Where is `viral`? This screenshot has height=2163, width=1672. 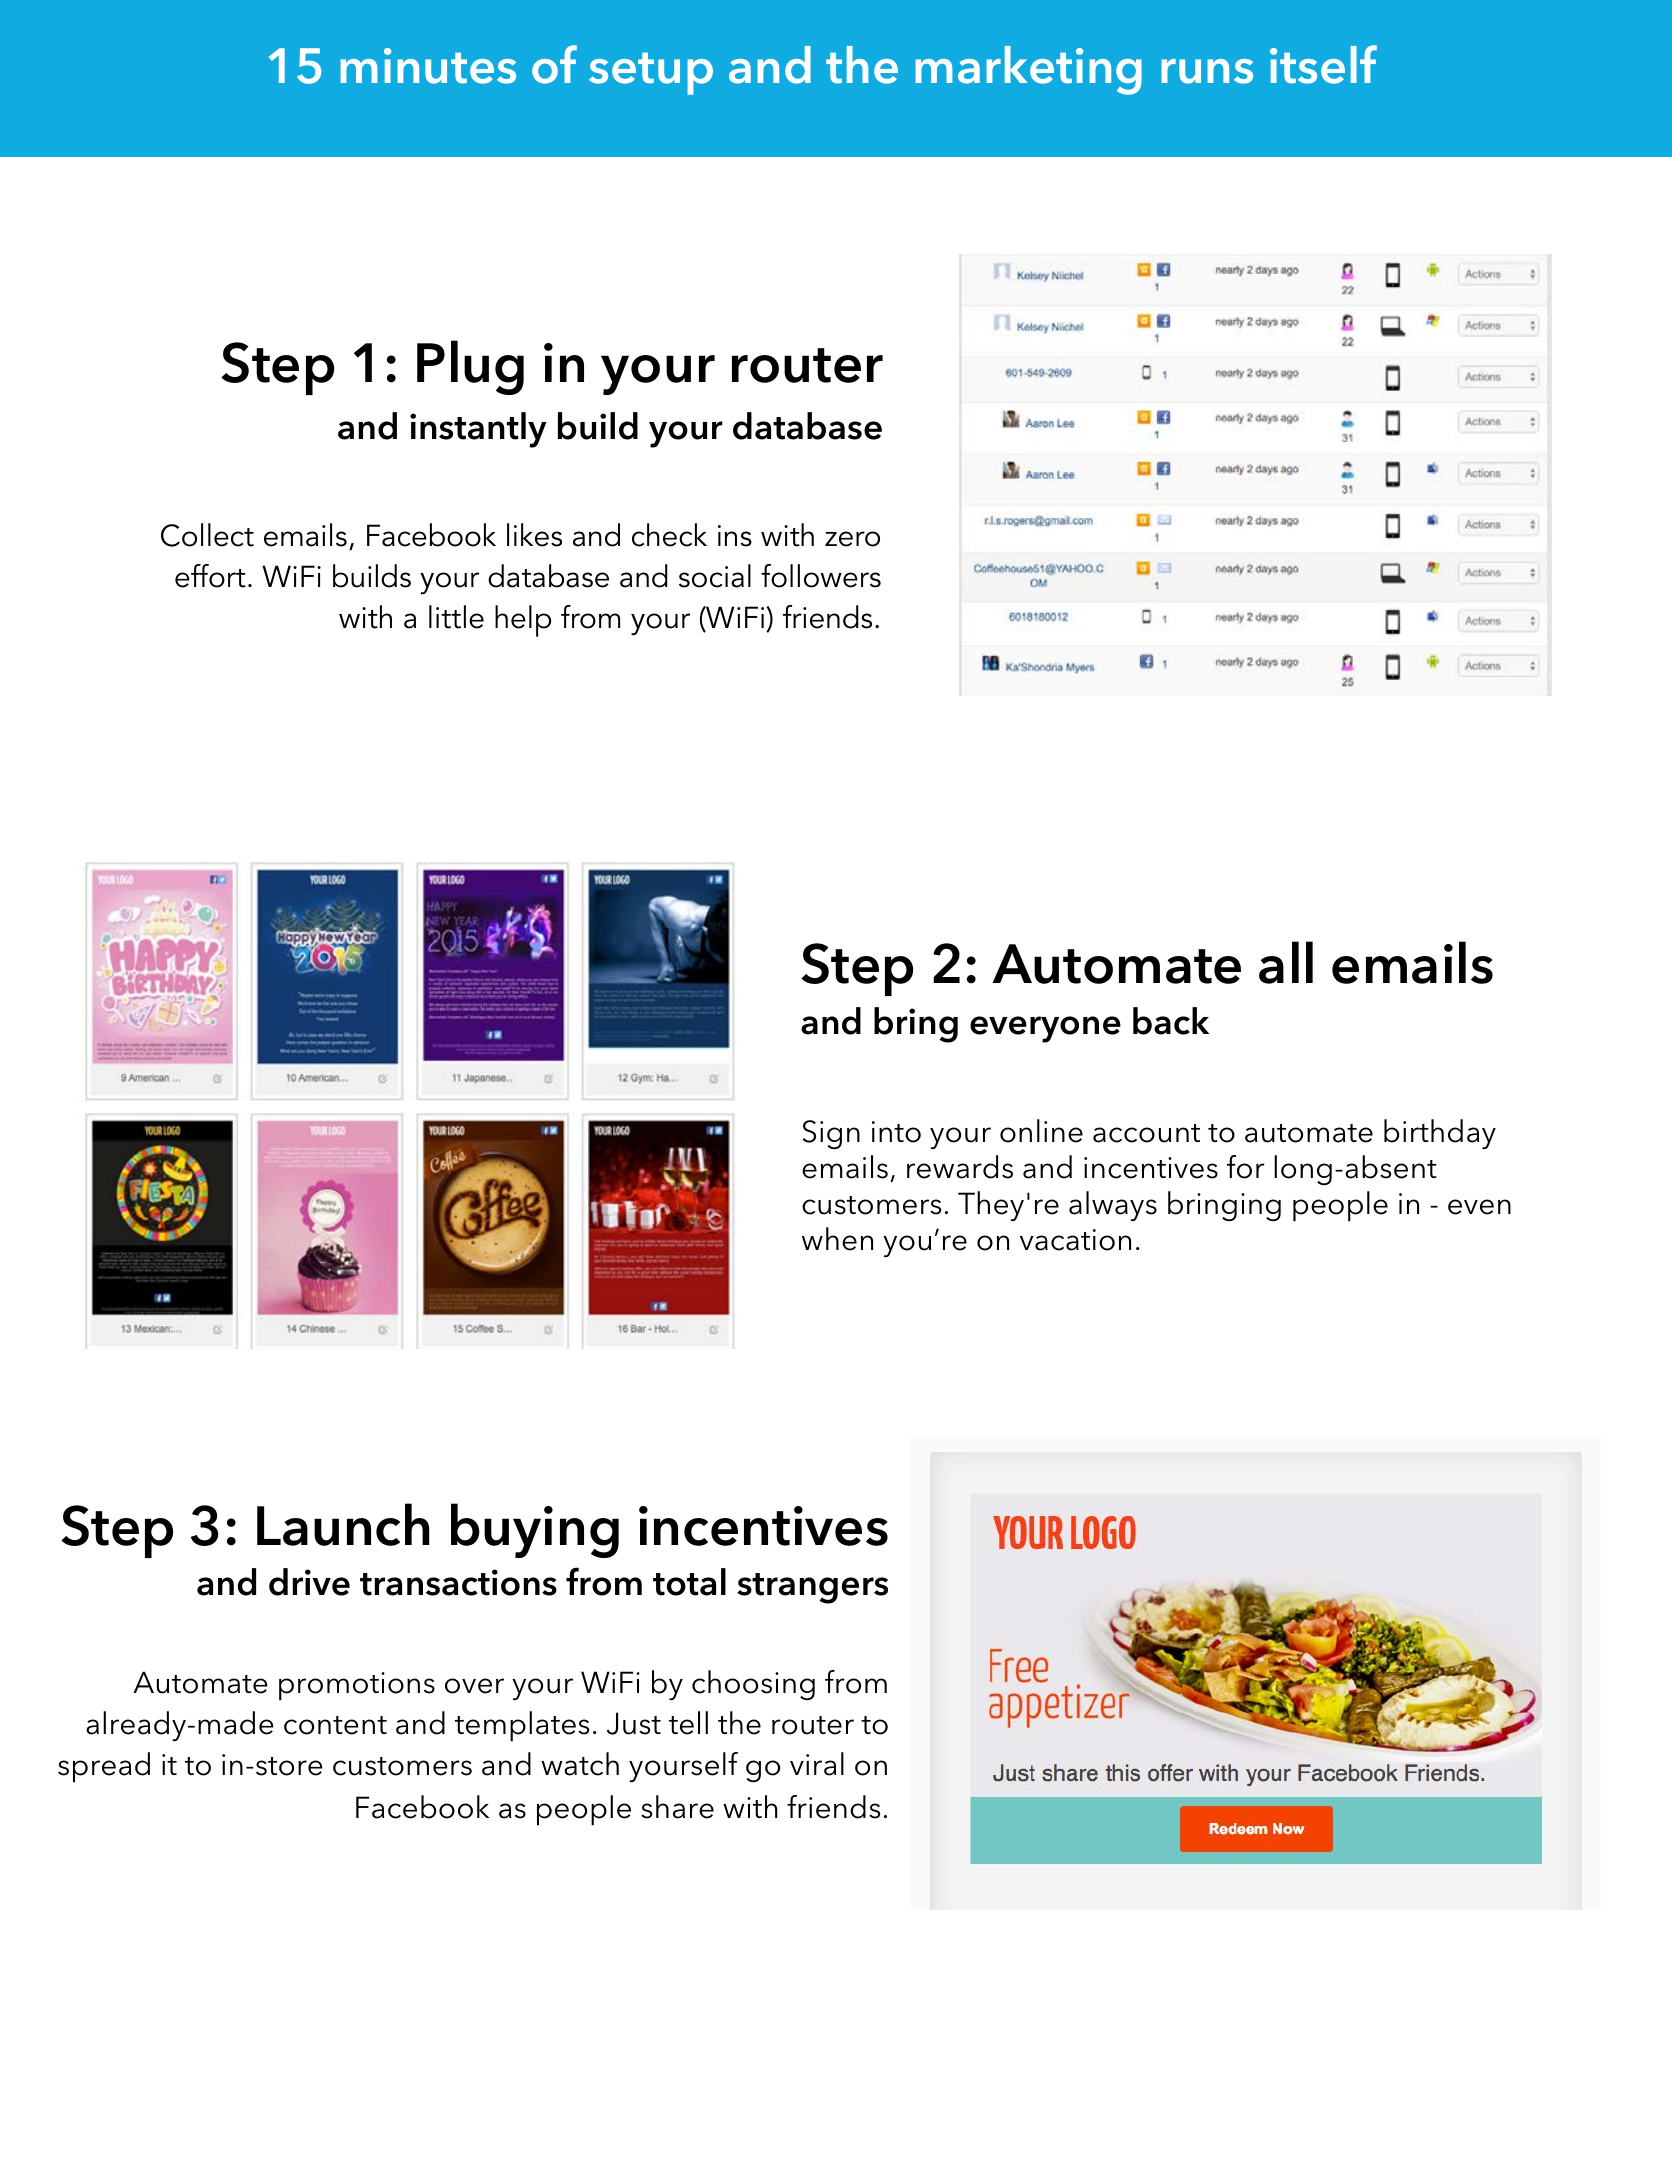 viral is located at coordinates (817, 1764).
